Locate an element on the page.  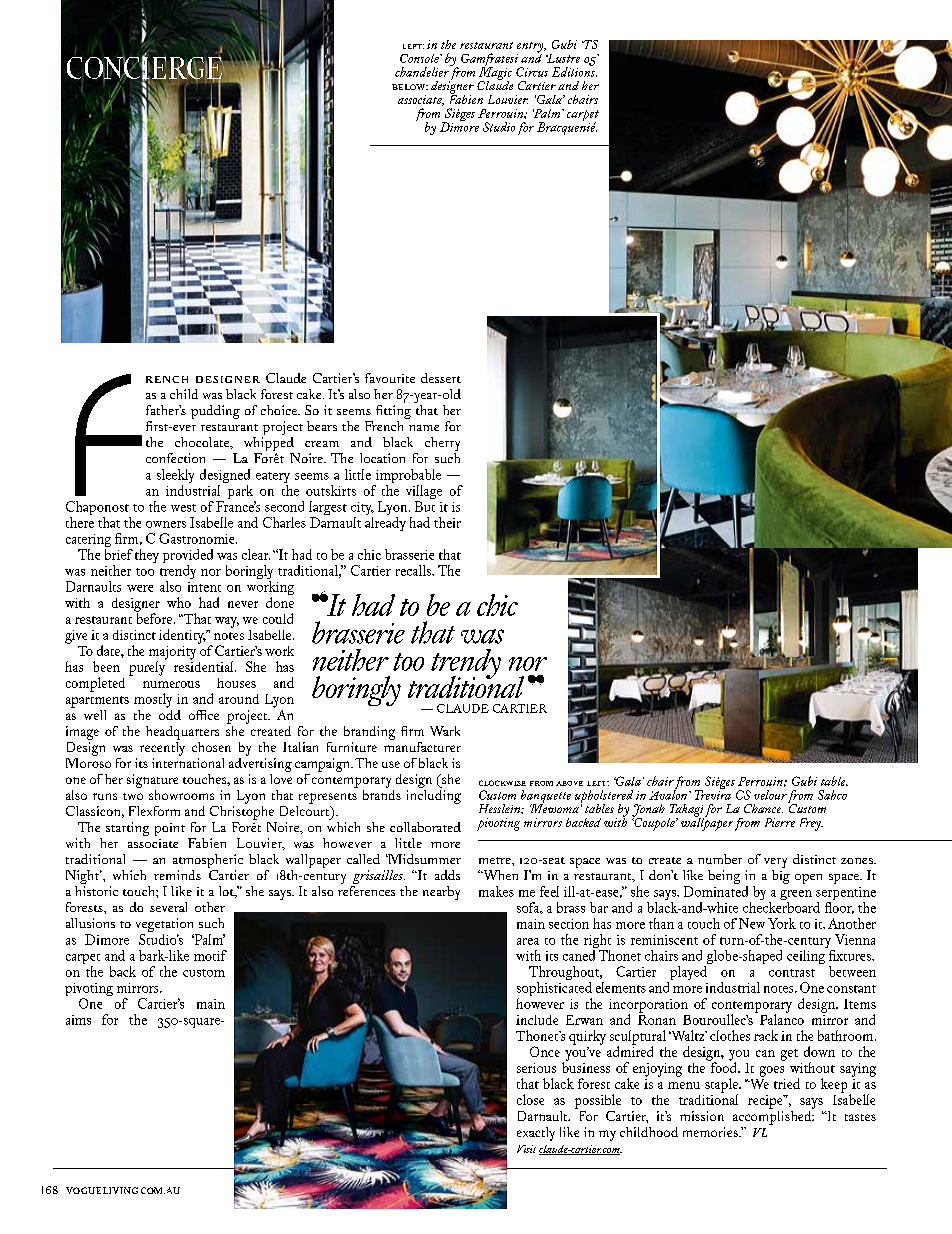
who is located at coordinates (179, 602).
